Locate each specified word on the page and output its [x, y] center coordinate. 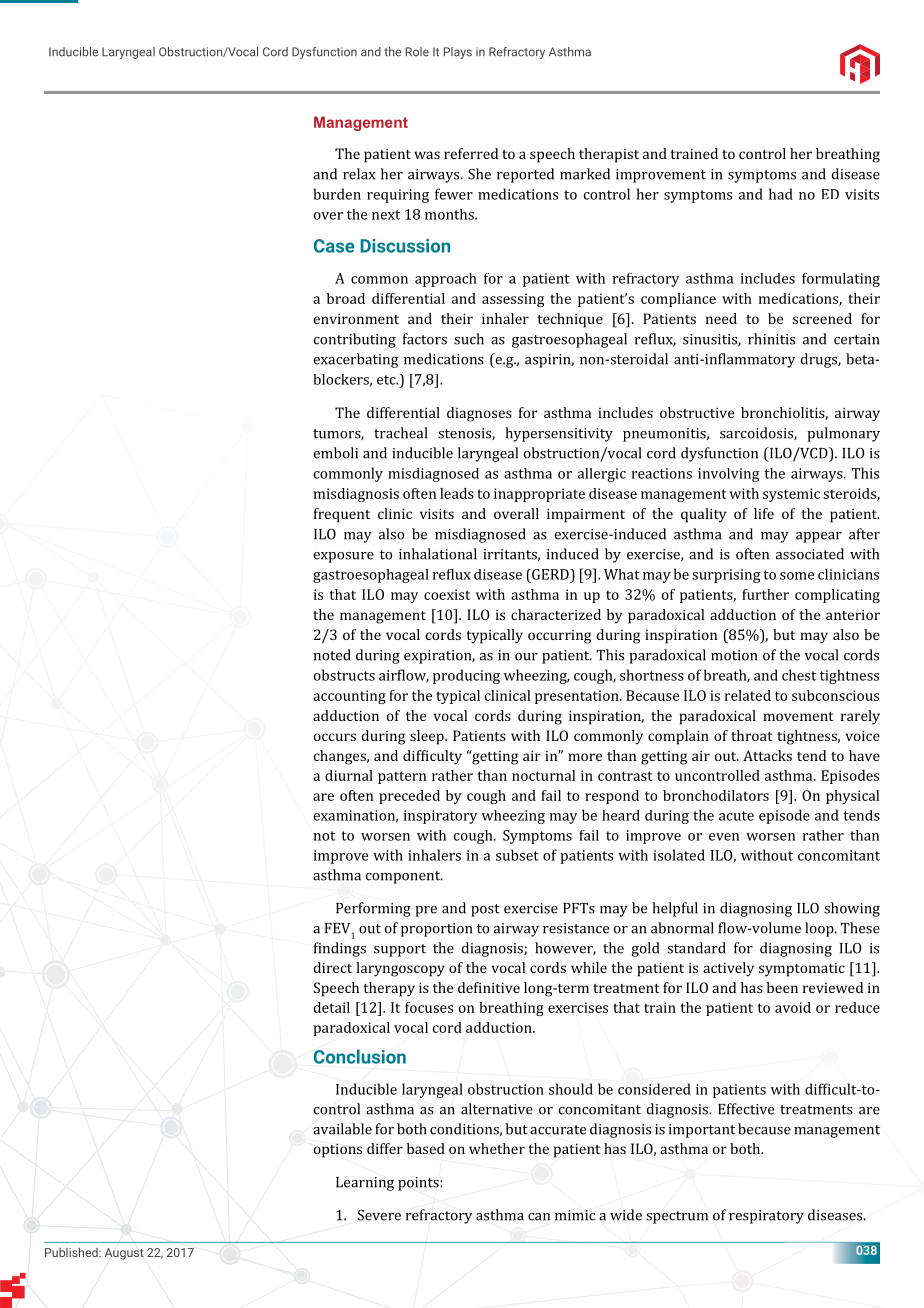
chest [799, 675]
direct [333, 967]
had [781, 194]
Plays [458, 53]
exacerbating [356, 360]
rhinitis [771, 339]
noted [332, 655]
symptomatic [802, 970]
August [124, 1254]
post [485, 910]
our [526, 657]
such [469, 339]
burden [337, 194]
